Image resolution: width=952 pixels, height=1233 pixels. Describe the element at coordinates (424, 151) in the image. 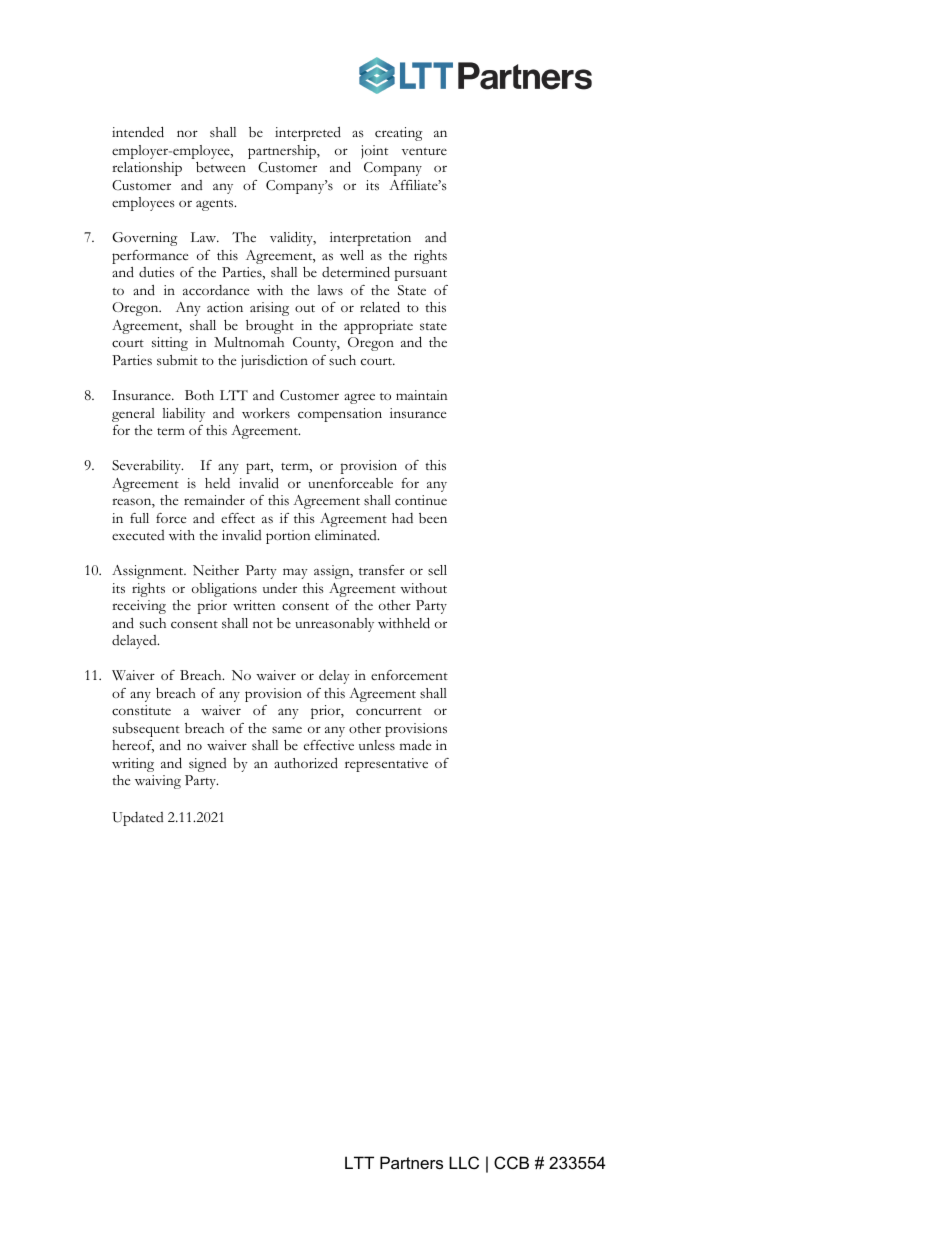

I see `venture` at that location.
